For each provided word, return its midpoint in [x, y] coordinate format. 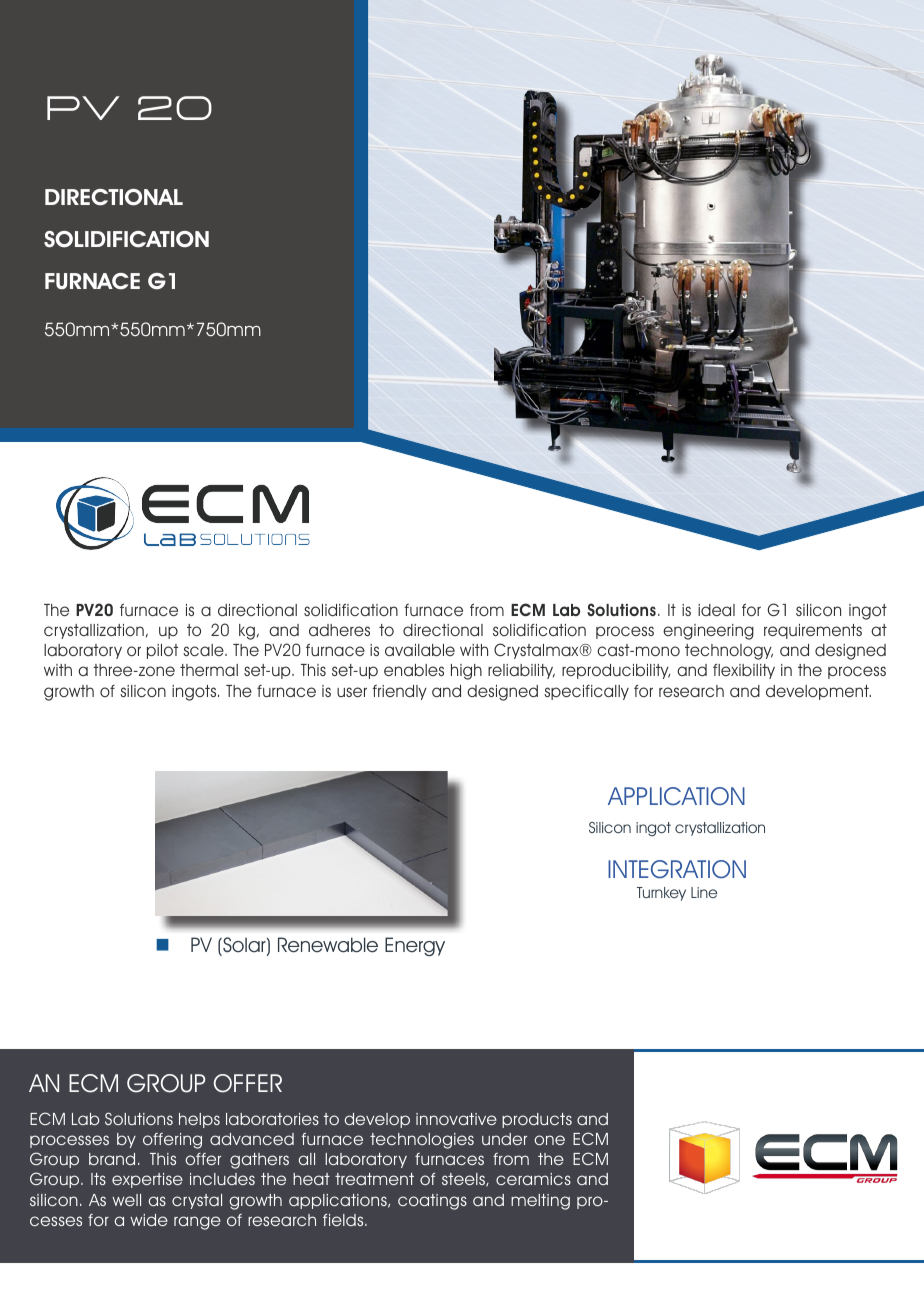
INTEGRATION [677, 869]
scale [204, 650]
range [197, 1223]
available [420, 650]
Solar [244, 946]
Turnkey [661, 894]
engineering [708, 632]
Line [704, 892]
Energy [415, 946]
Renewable [328, 945]
